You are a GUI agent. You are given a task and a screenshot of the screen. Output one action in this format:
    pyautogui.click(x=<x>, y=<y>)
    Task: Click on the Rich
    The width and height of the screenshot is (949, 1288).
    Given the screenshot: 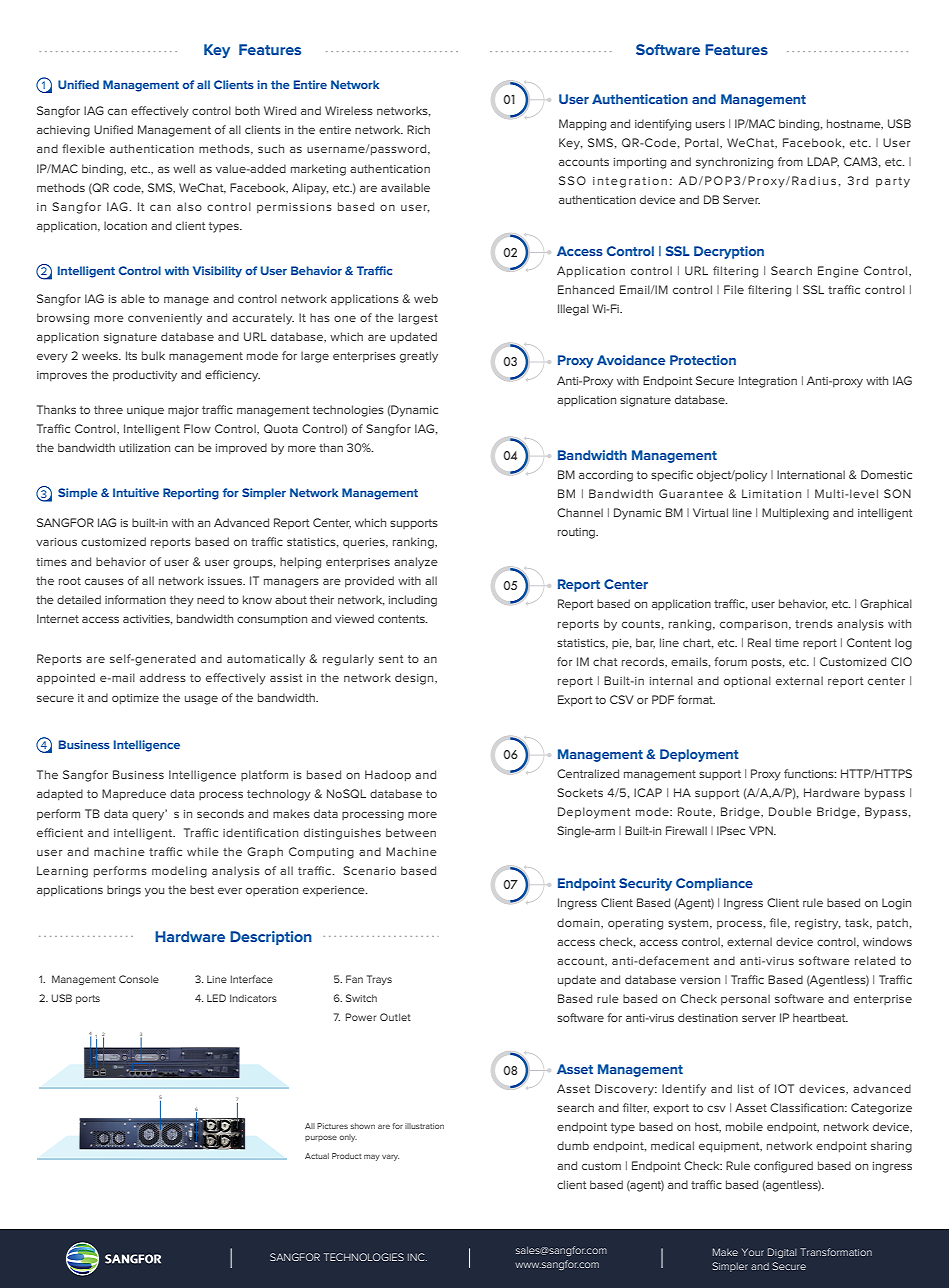 What is the action you would take?
    pyautogui.click(x=418, y=129)
